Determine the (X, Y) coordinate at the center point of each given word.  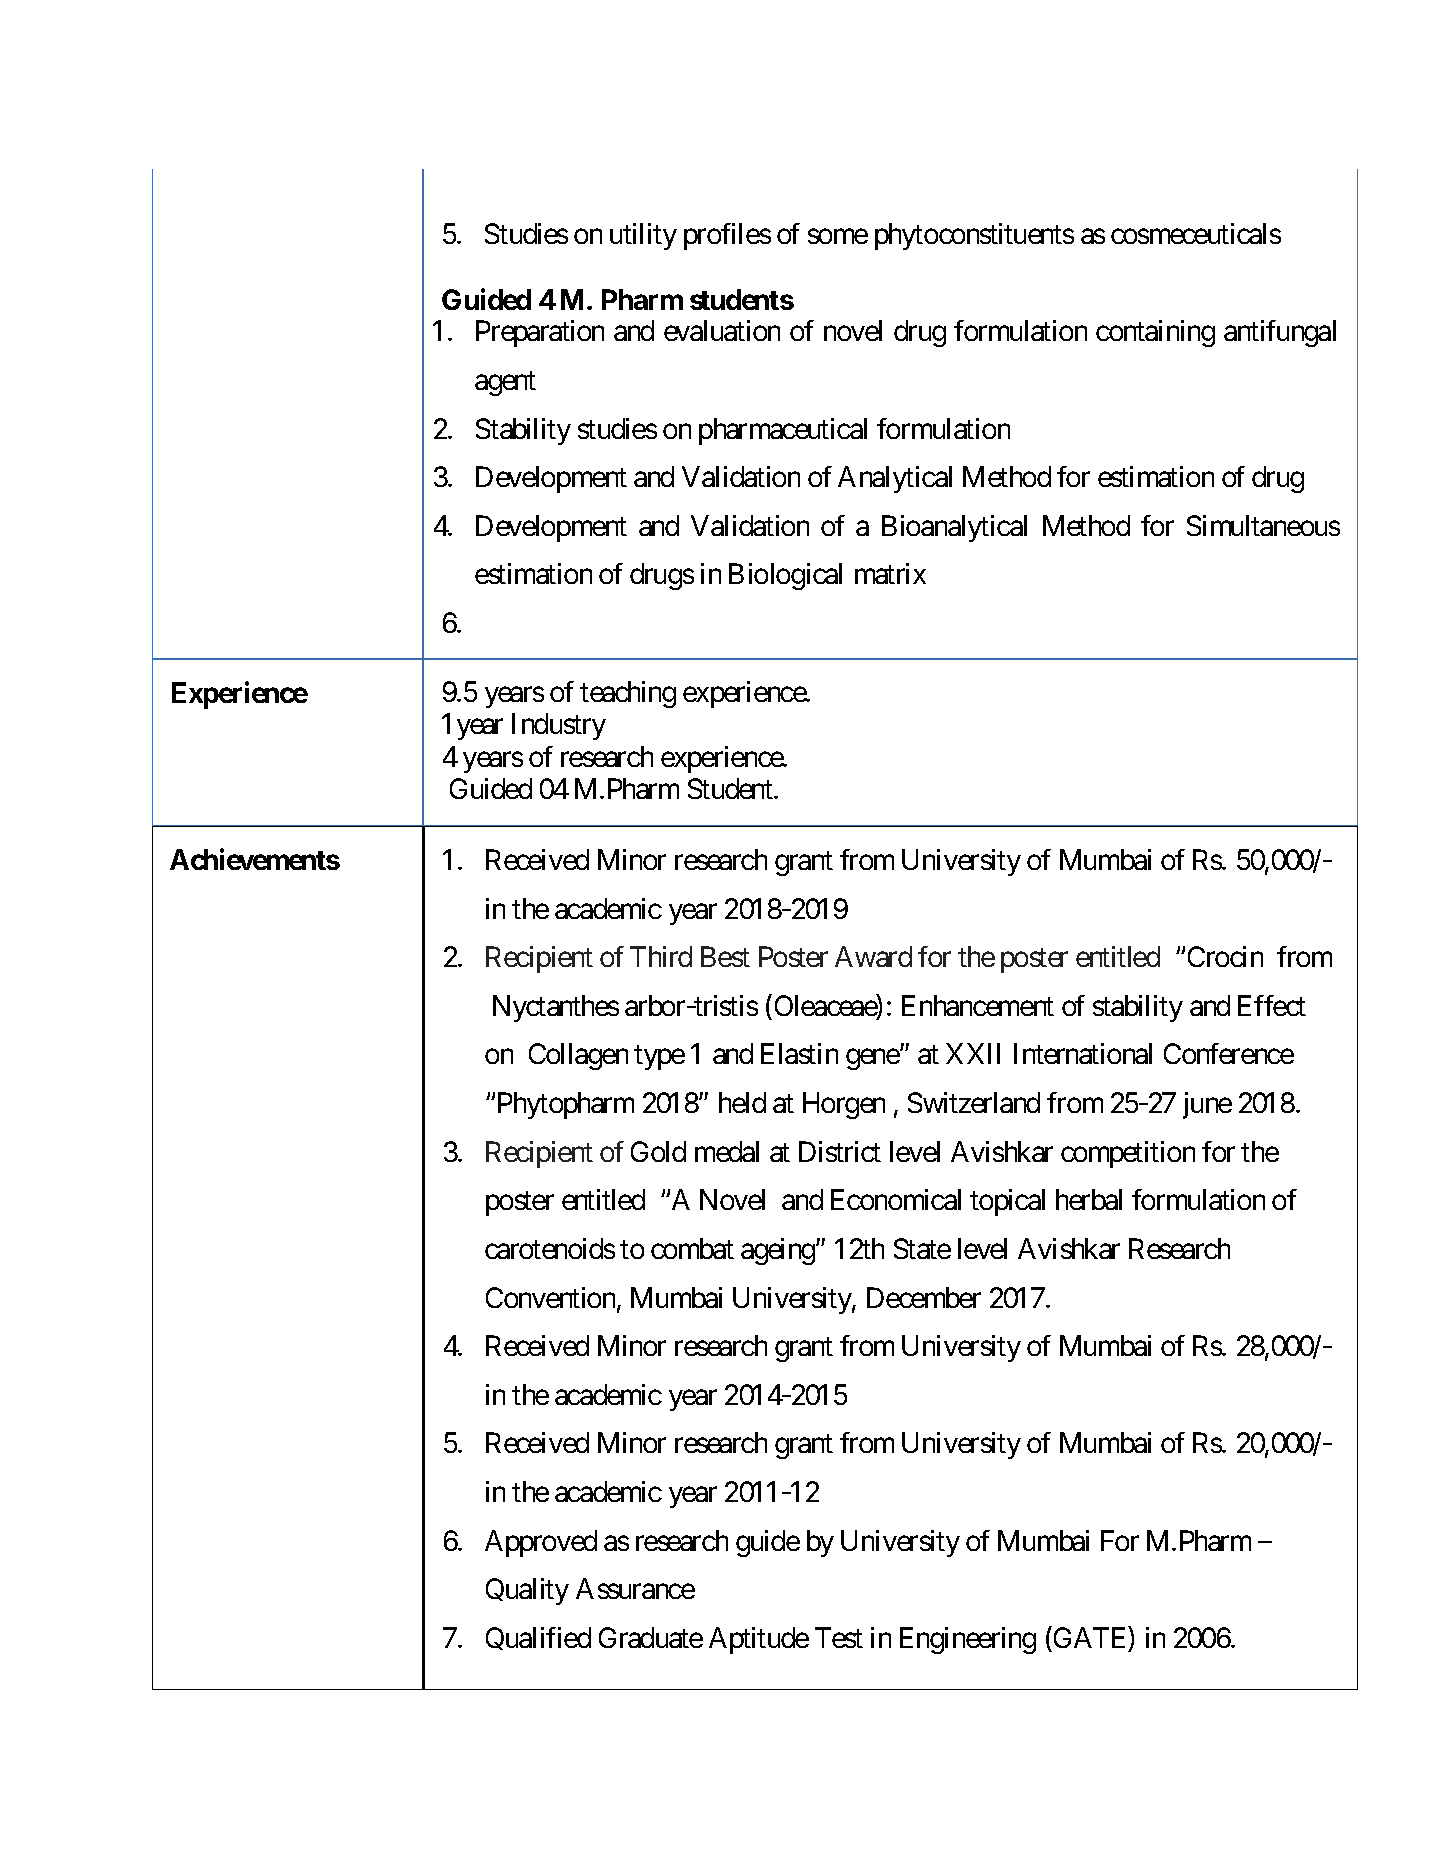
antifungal (1280, 333)
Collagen (578, 1056)
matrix (890, 573)
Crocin (1225, 956)
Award (873, 956)
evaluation (722, 330)
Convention (552, 1299)
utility (643, 236)
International (1083, 1053)
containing (1155, 333)
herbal (1089, 1199)
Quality (527, 1591)
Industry (559, 726)
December (924, 1297)
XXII (973, 1054)
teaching (628, 694)
